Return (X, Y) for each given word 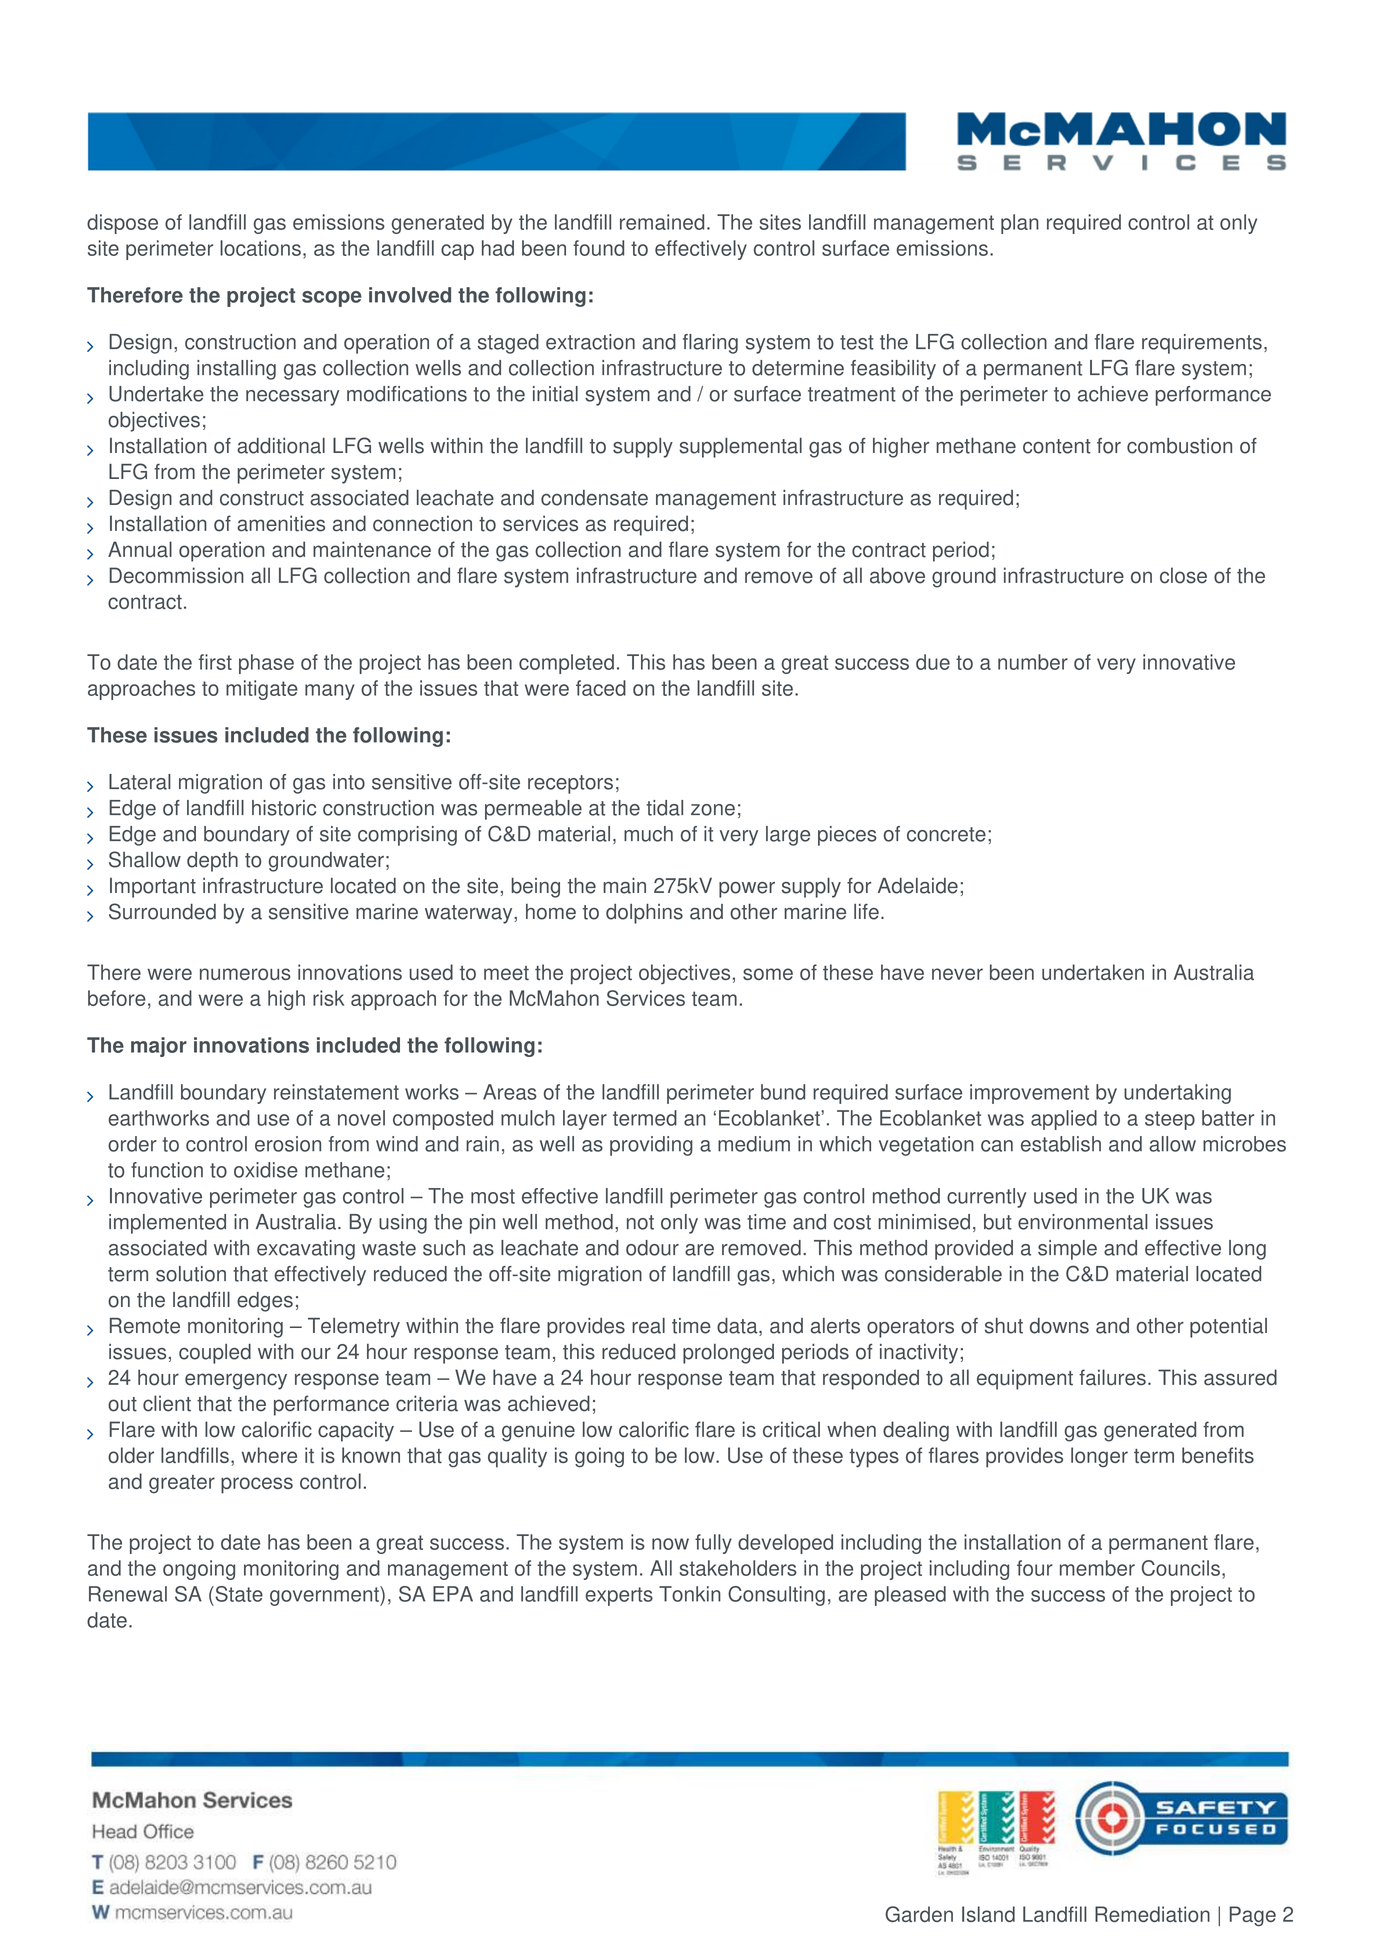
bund (783, 1092)
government (325, 1596)
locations (260, 248)
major (159, 1047)
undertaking (1177, 1094)
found (598, 248)
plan (1020, 224)
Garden (919, 1914)
